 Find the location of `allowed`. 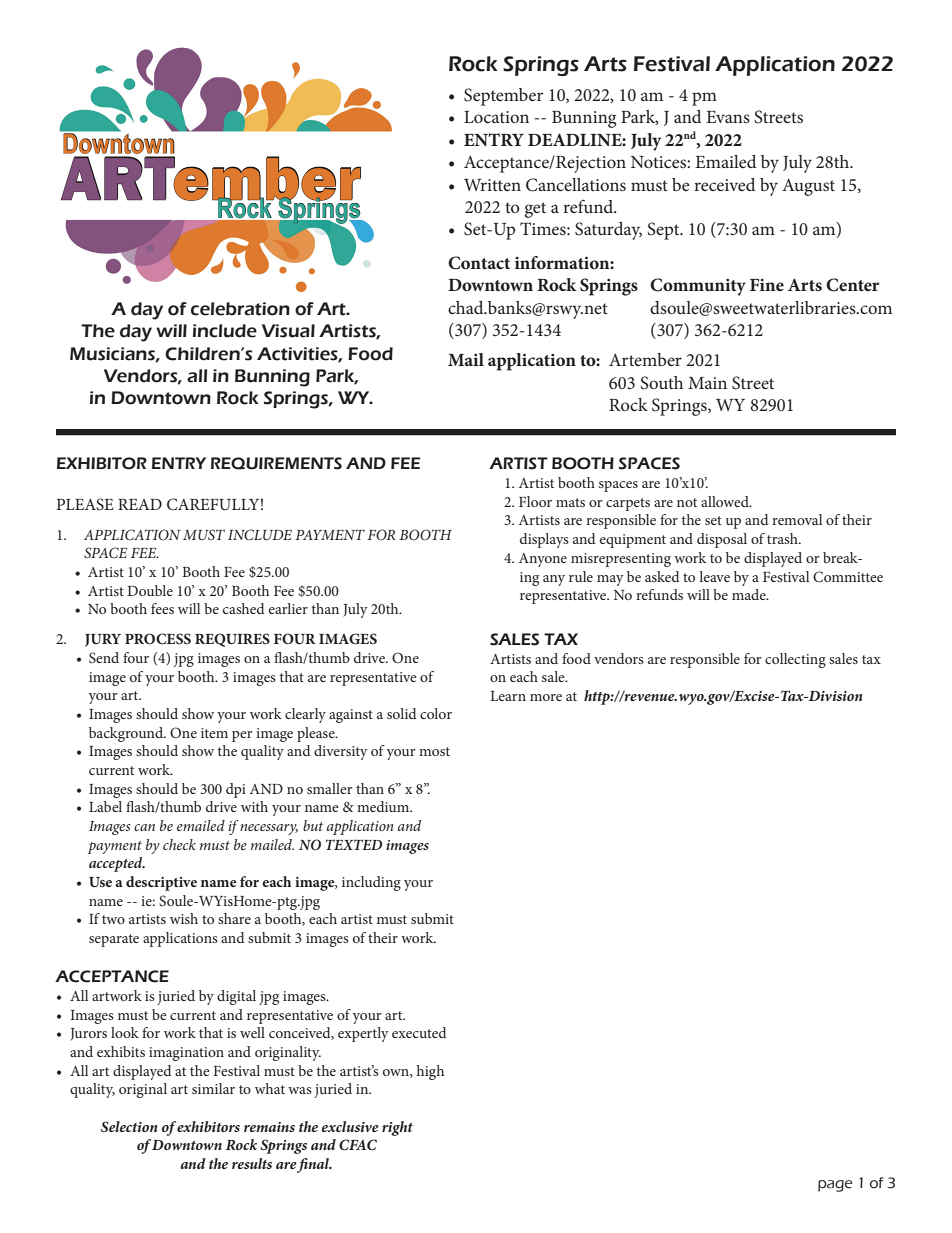

allowed is located at coordinates (726, 501).
